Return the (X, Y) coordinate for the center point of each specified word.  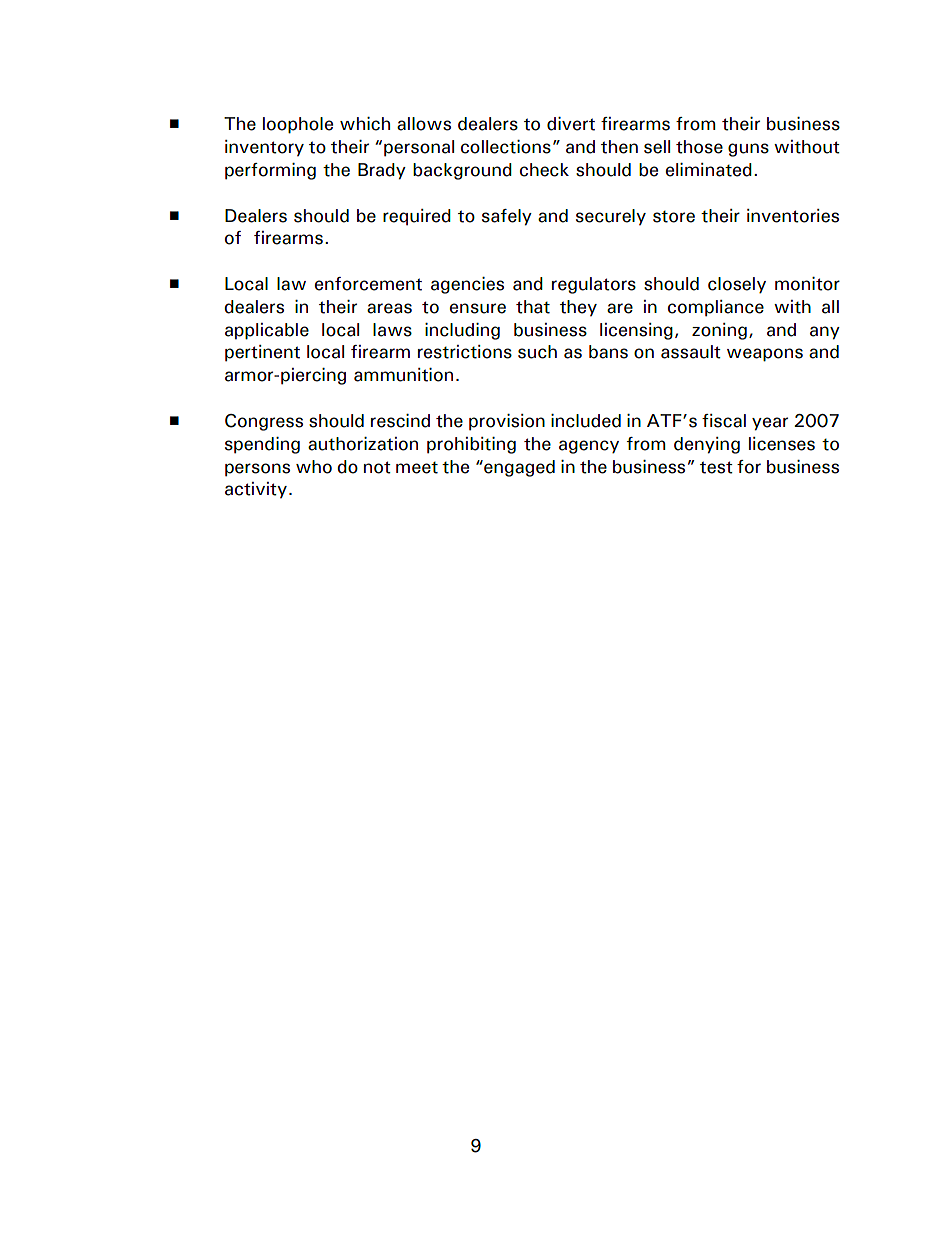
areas (389, 308)
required (417, 217)
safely (507, 217)
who (314, 467)
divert (571, 124)
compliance (716, 308)
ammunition (403, 375)
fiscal (724, 421)
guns (748, 150)
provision (507, 422)
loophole (298, 125)
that (533, 307)
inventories (793, 216)
